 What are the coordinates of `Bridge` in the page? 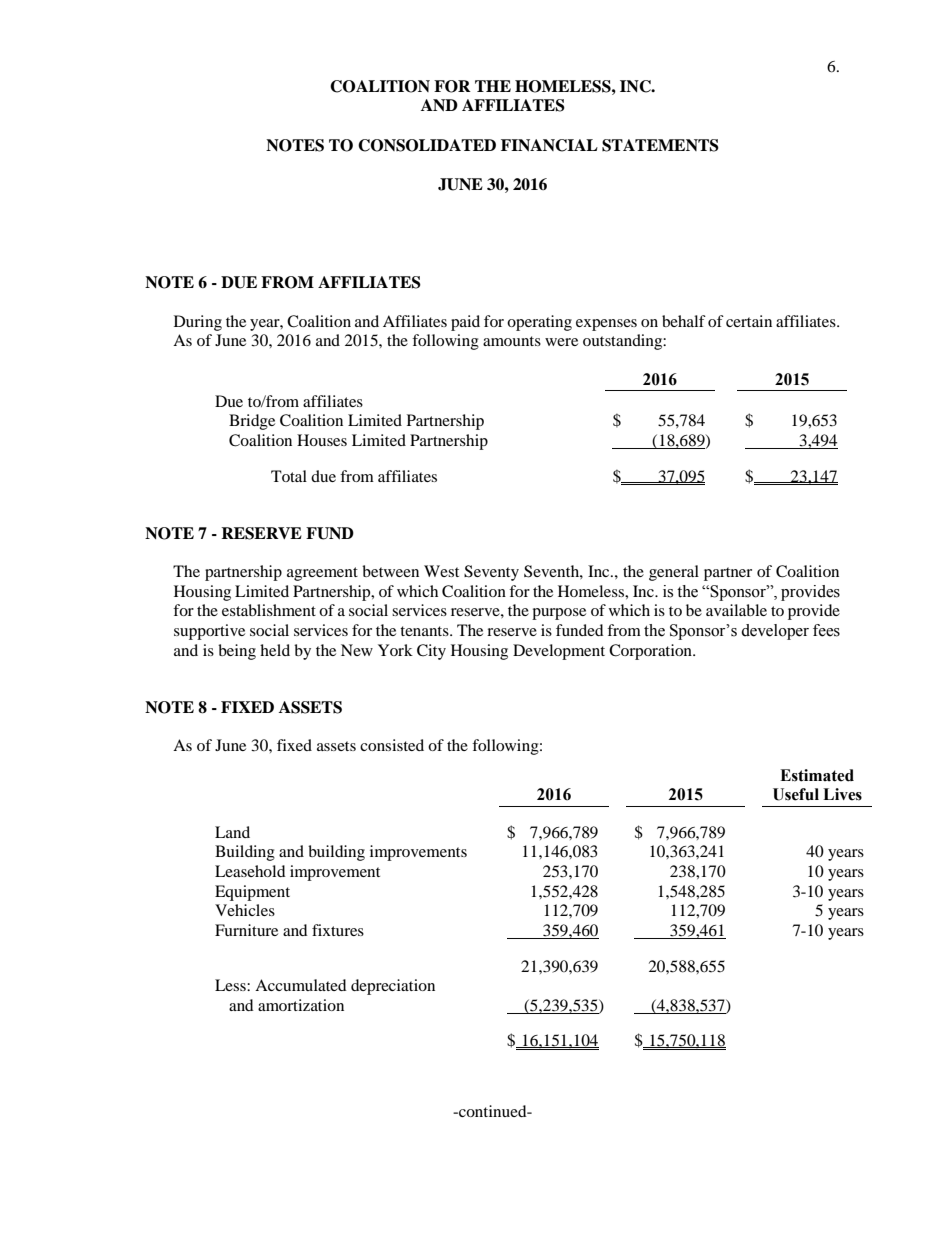 It's located at (252, 422).
